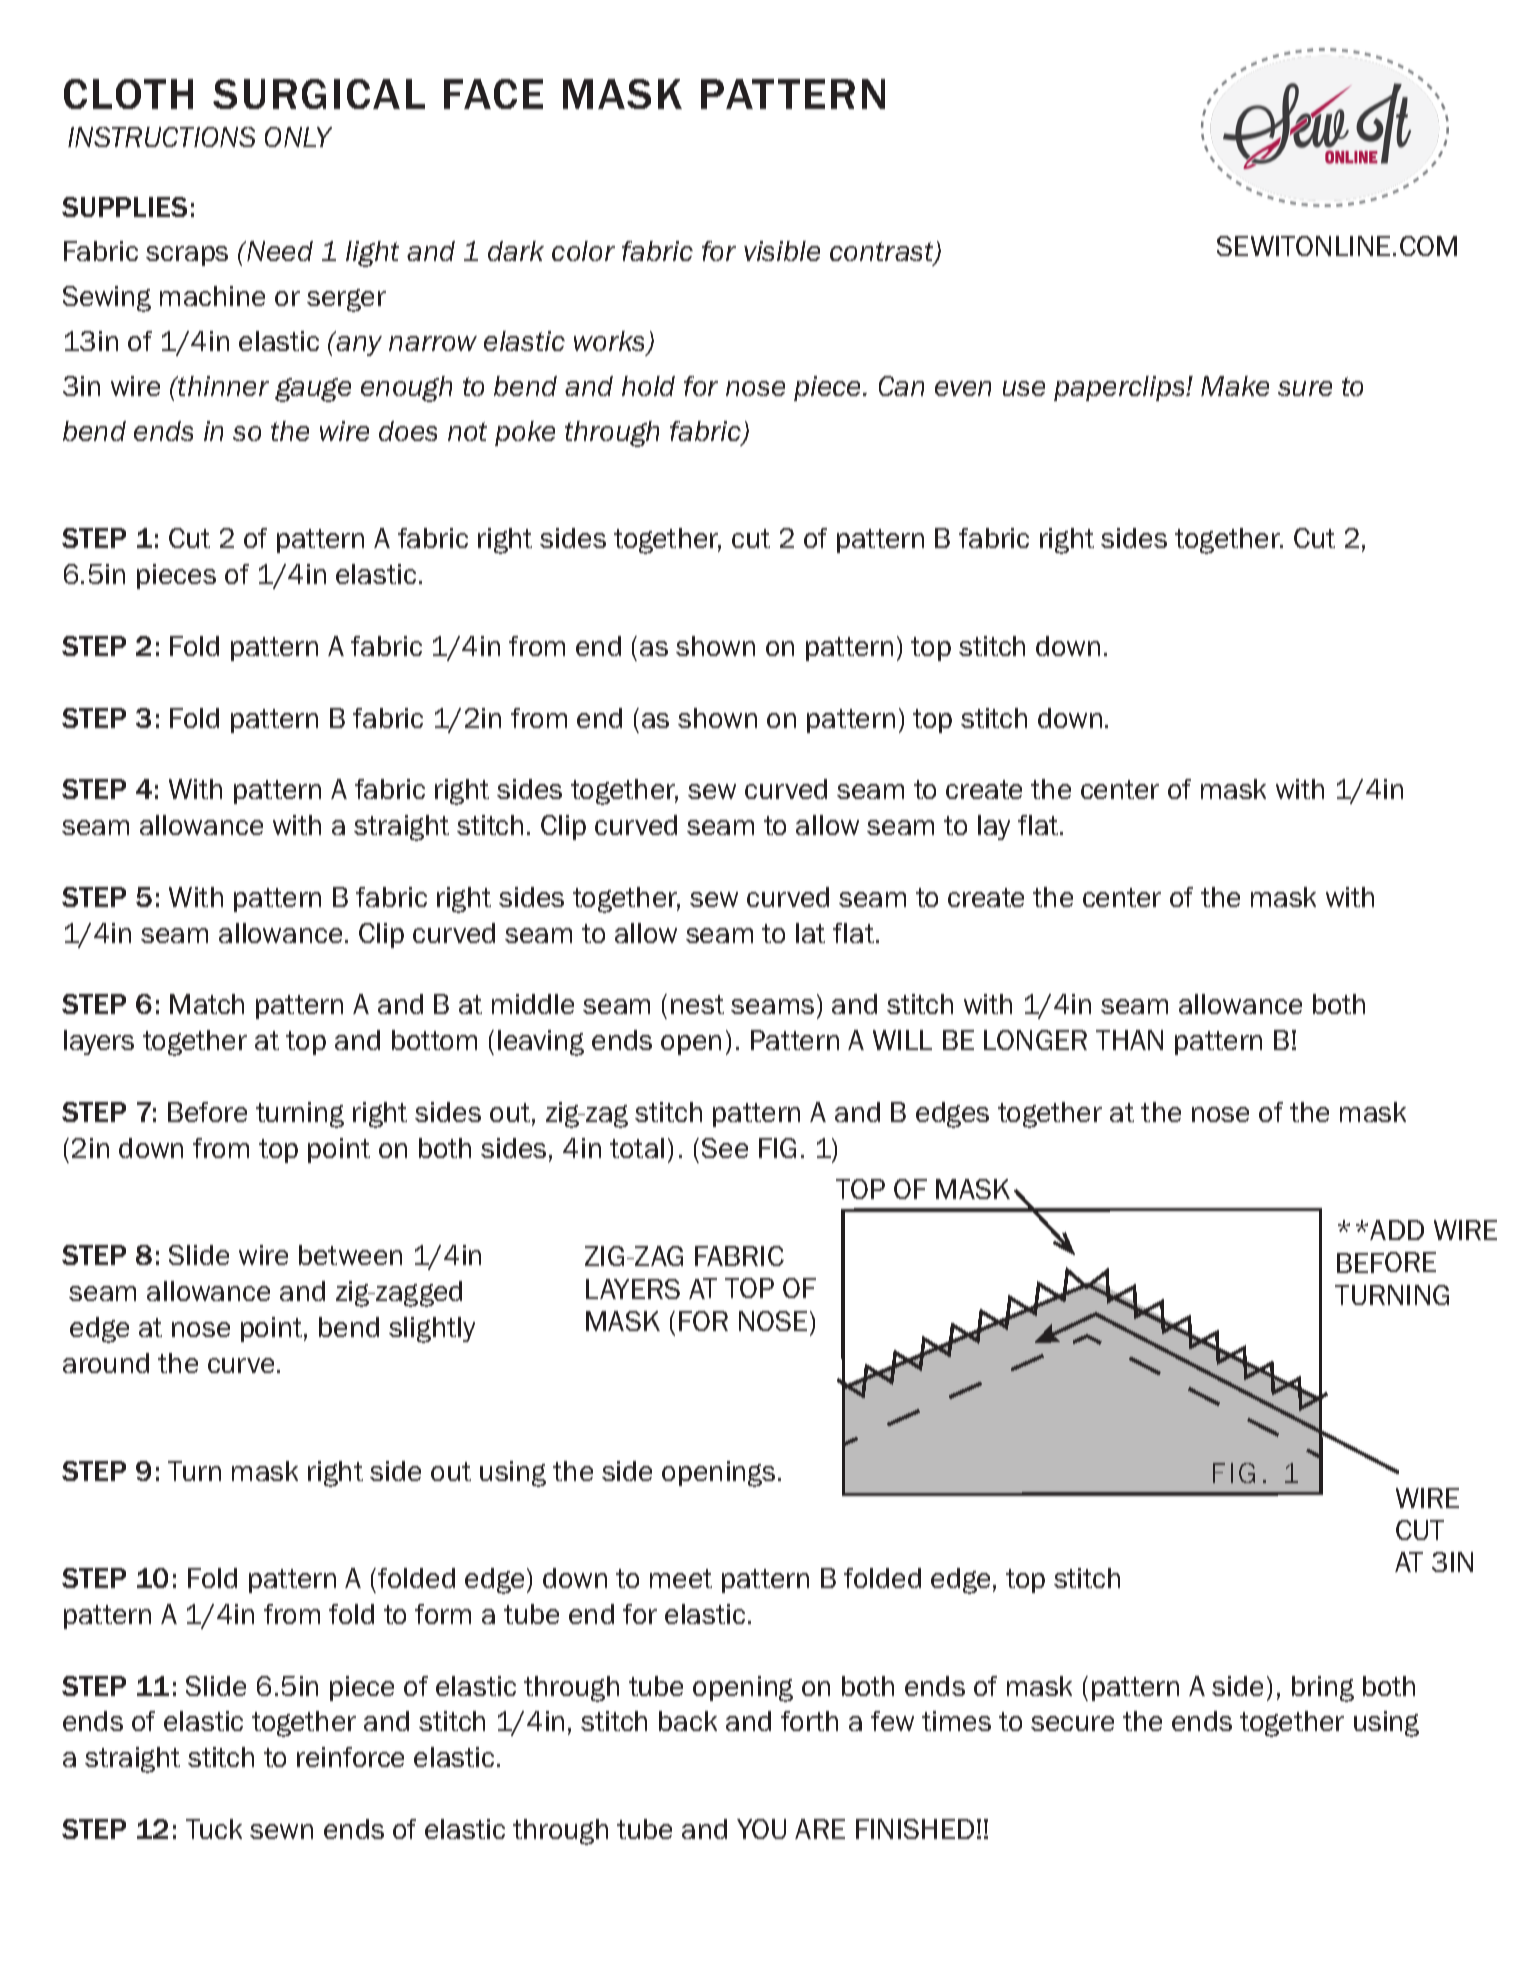 Image resolution: width=1524 pixels, height=1972 pixels. What do you see at coordinates (1305, 388) in the screenshot?
I see `sure` at bounding box center [1305, 388].
